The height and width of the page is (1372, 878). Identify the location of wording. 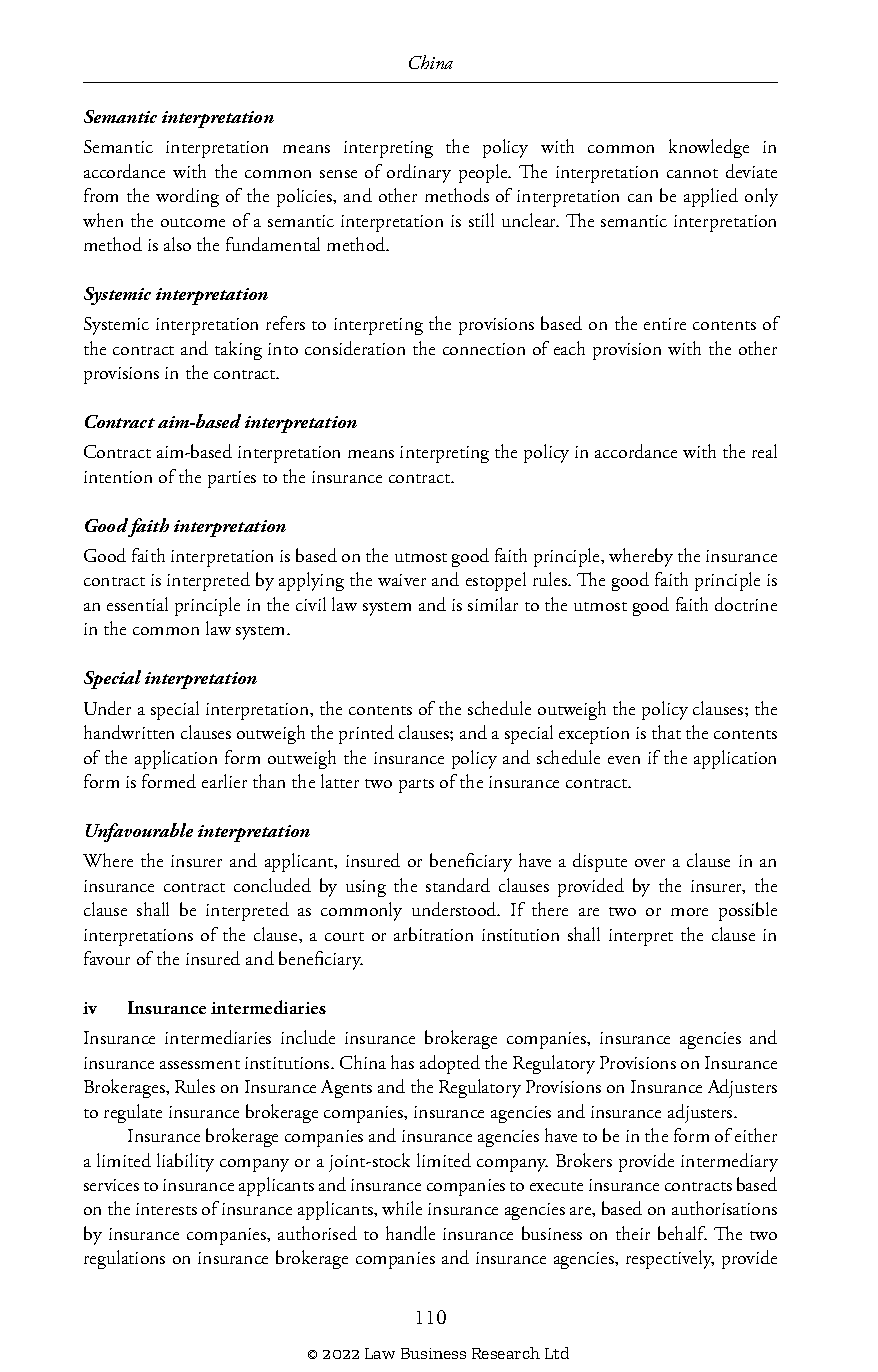
(187, 197).
